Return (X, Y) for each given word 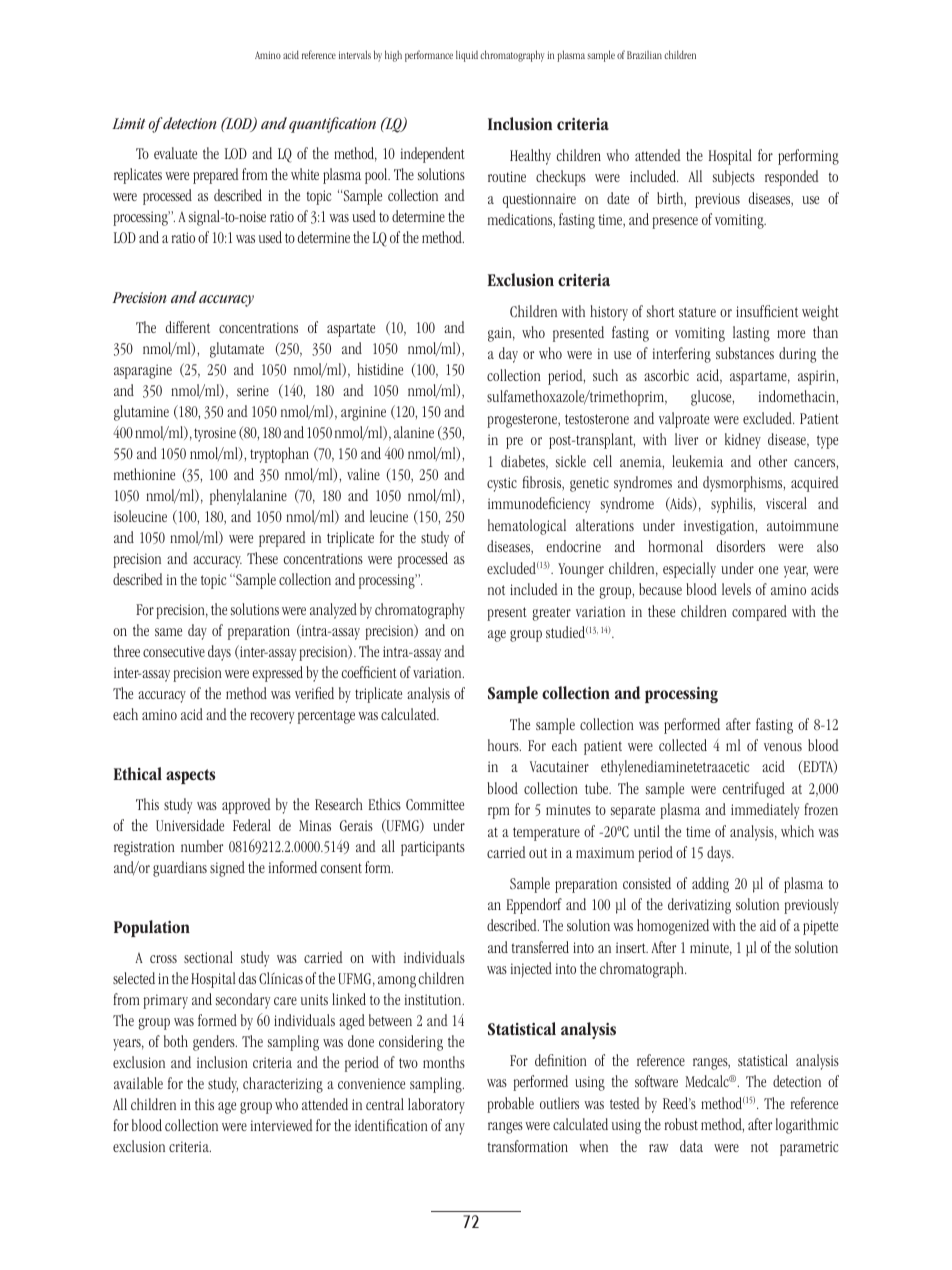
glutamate (237, 350)
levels (736, 589)
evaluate (175, 153)
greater (551, 614)
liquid (467, 56)
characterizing (283, 1085)
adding (710, 885)
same (168, 632)
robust (681, 1124)
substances (745, 353)
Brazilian (644, 55)
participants (433, 848)
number (202, 846)
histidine (380, 369)
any (455, 1129)
